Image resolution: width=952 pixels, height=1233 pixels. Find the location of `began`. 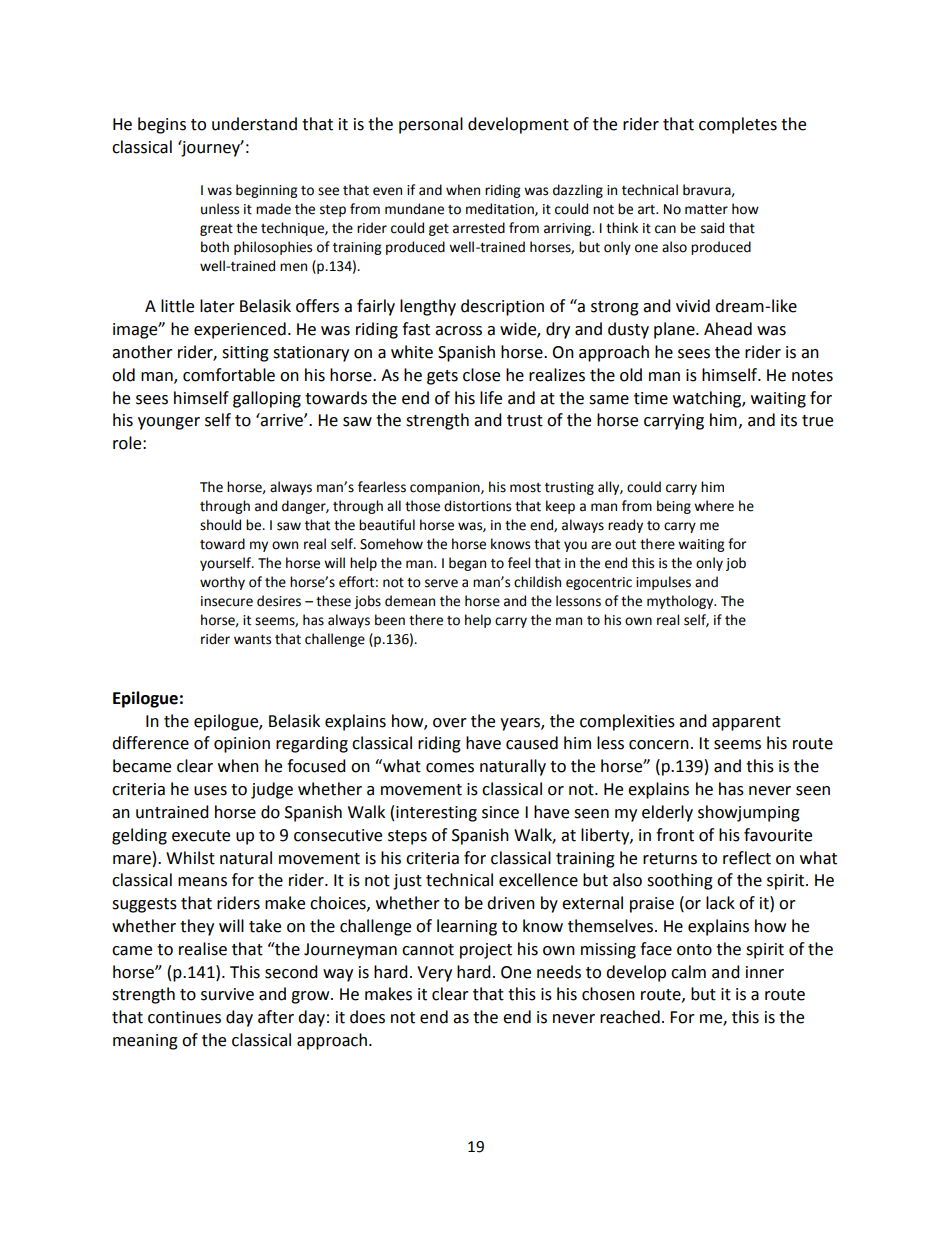

began is located at coordinates (467, 564).
